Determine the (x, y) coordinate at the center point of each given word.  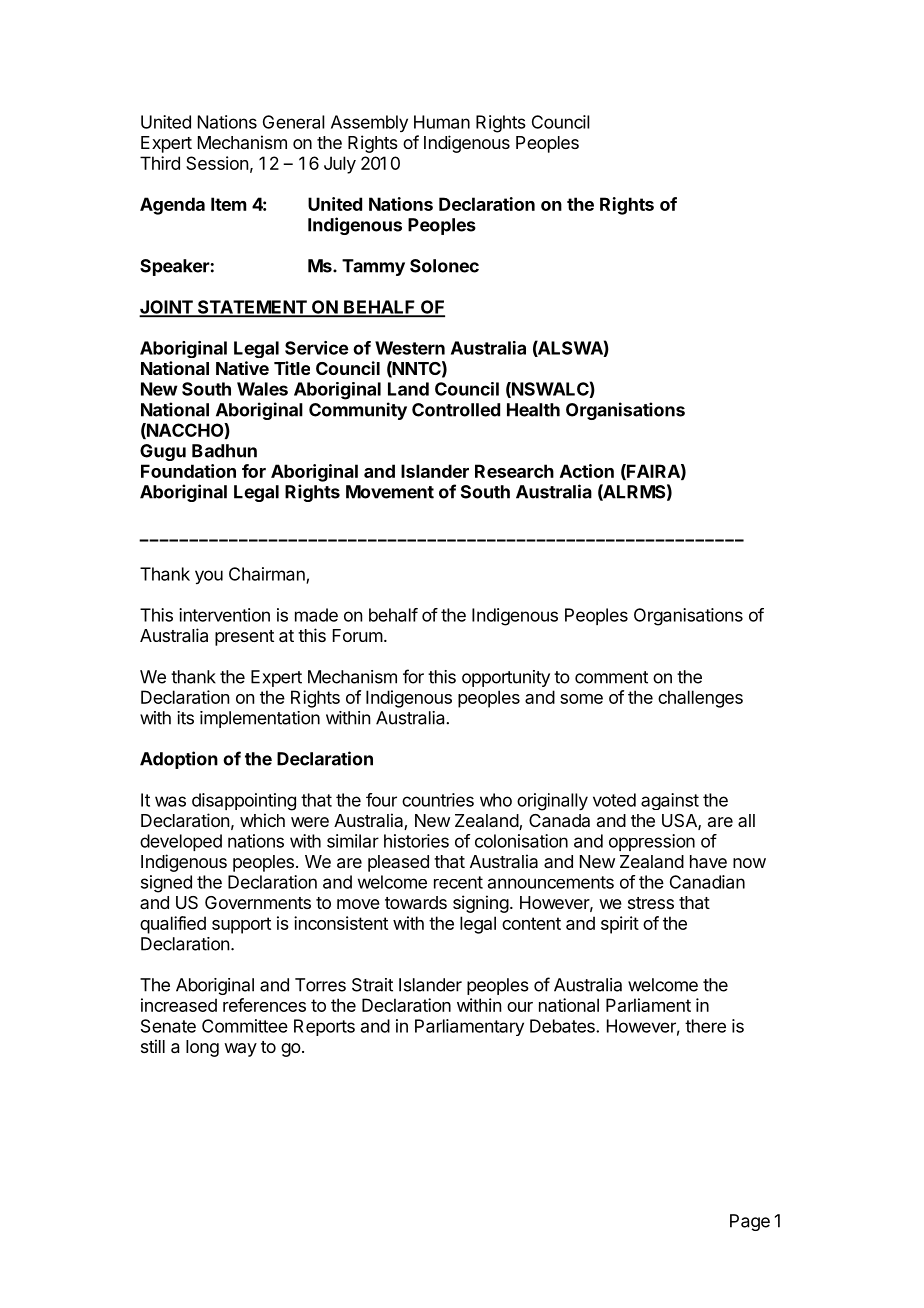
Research (514, 471)
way (240, 1050)
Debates (563, 1026)
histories (416, 841)
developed (181, 842)
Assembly (369, 123)
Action (587, 471)
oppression (652, 842)
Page (750, 1222)
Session (217, 163)
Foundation (188, 471)
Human (442, 122)
